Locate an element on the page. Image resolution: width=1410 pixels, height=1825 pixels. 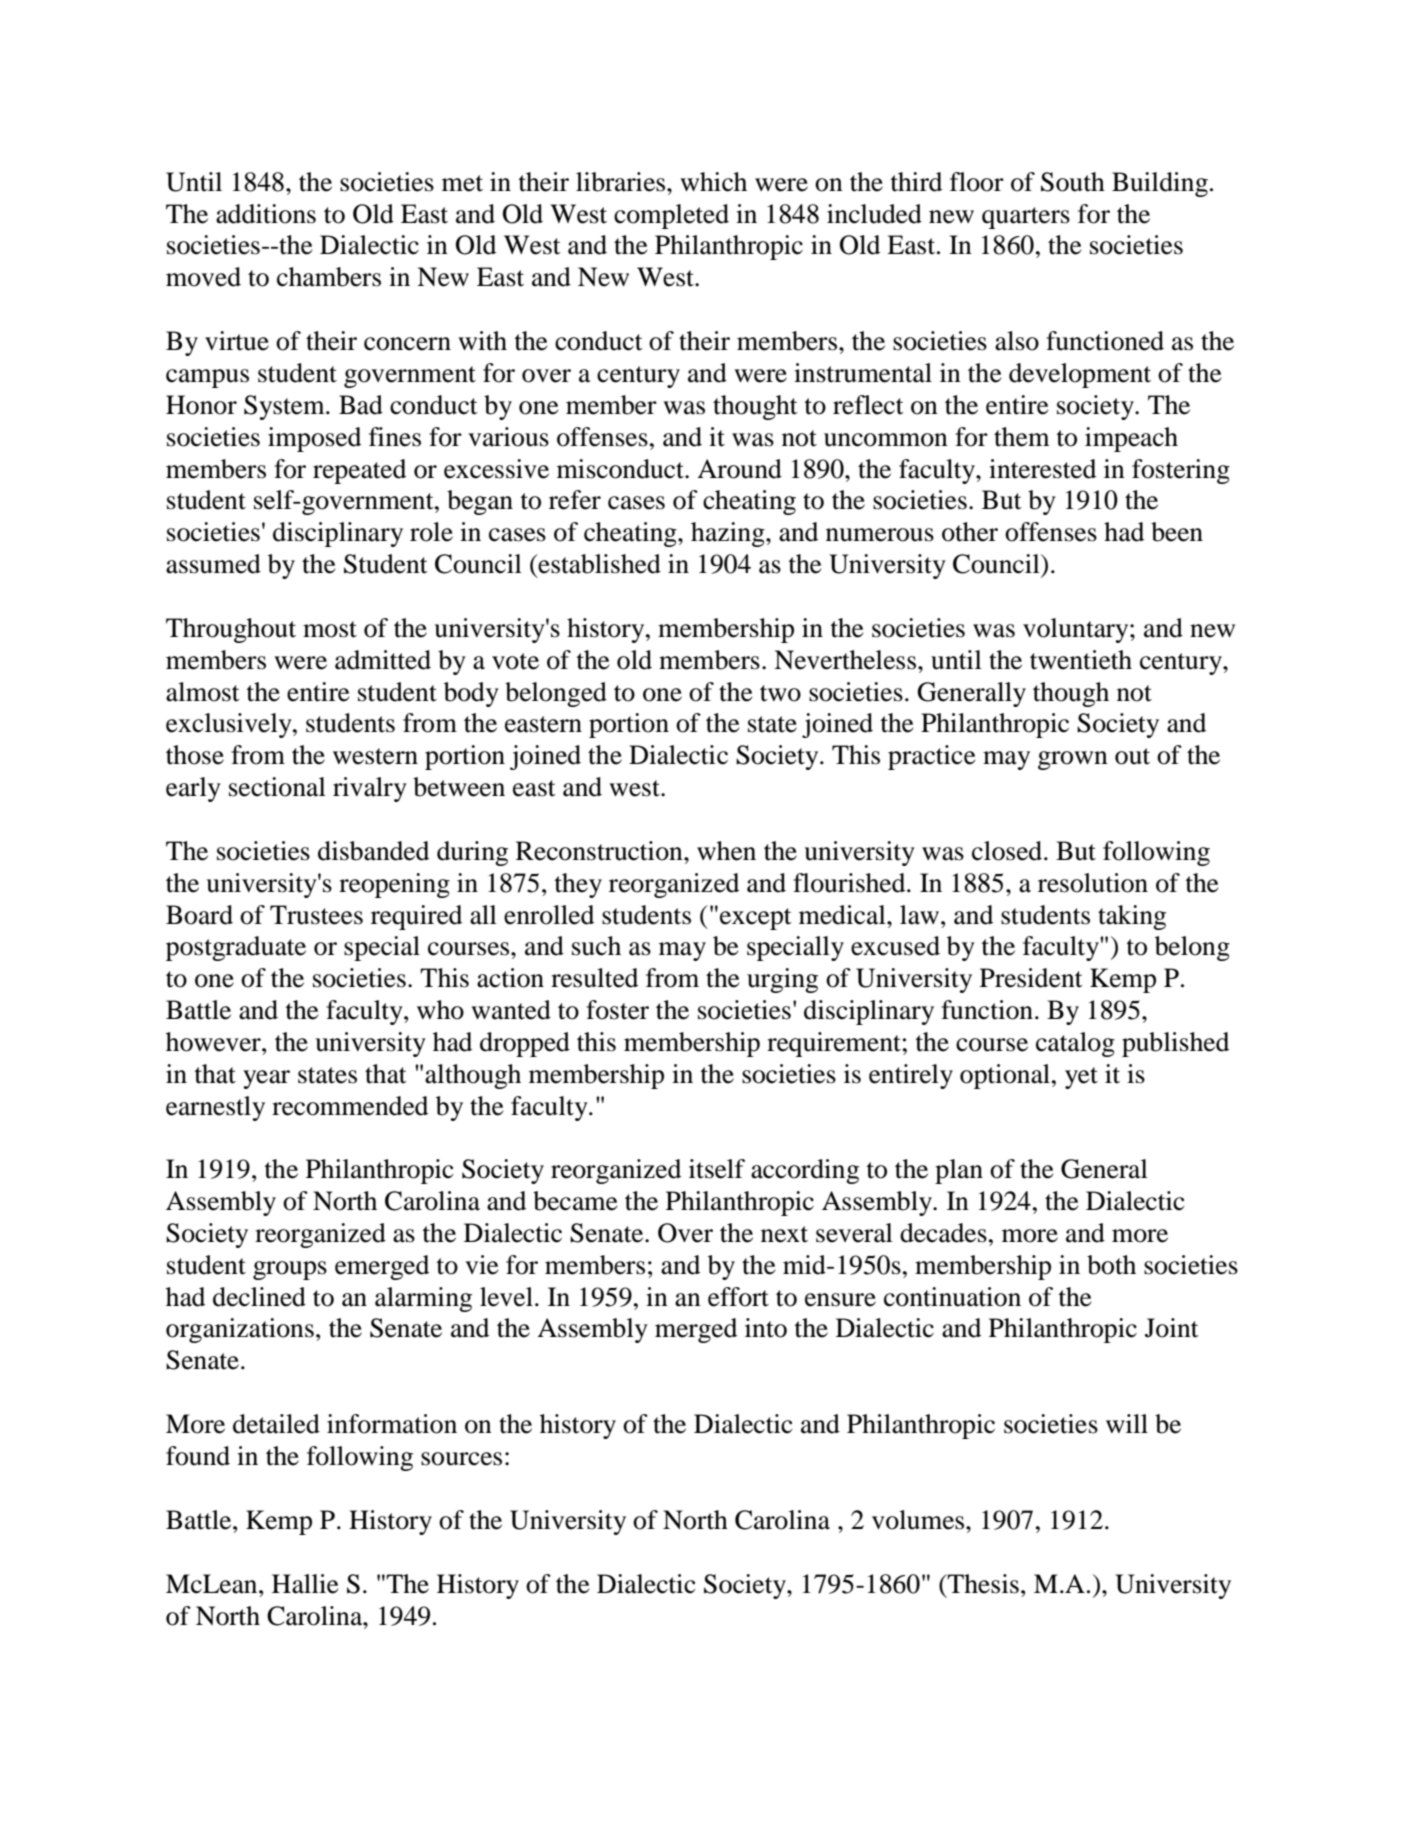
completed is located at coordinates (671, 216).
